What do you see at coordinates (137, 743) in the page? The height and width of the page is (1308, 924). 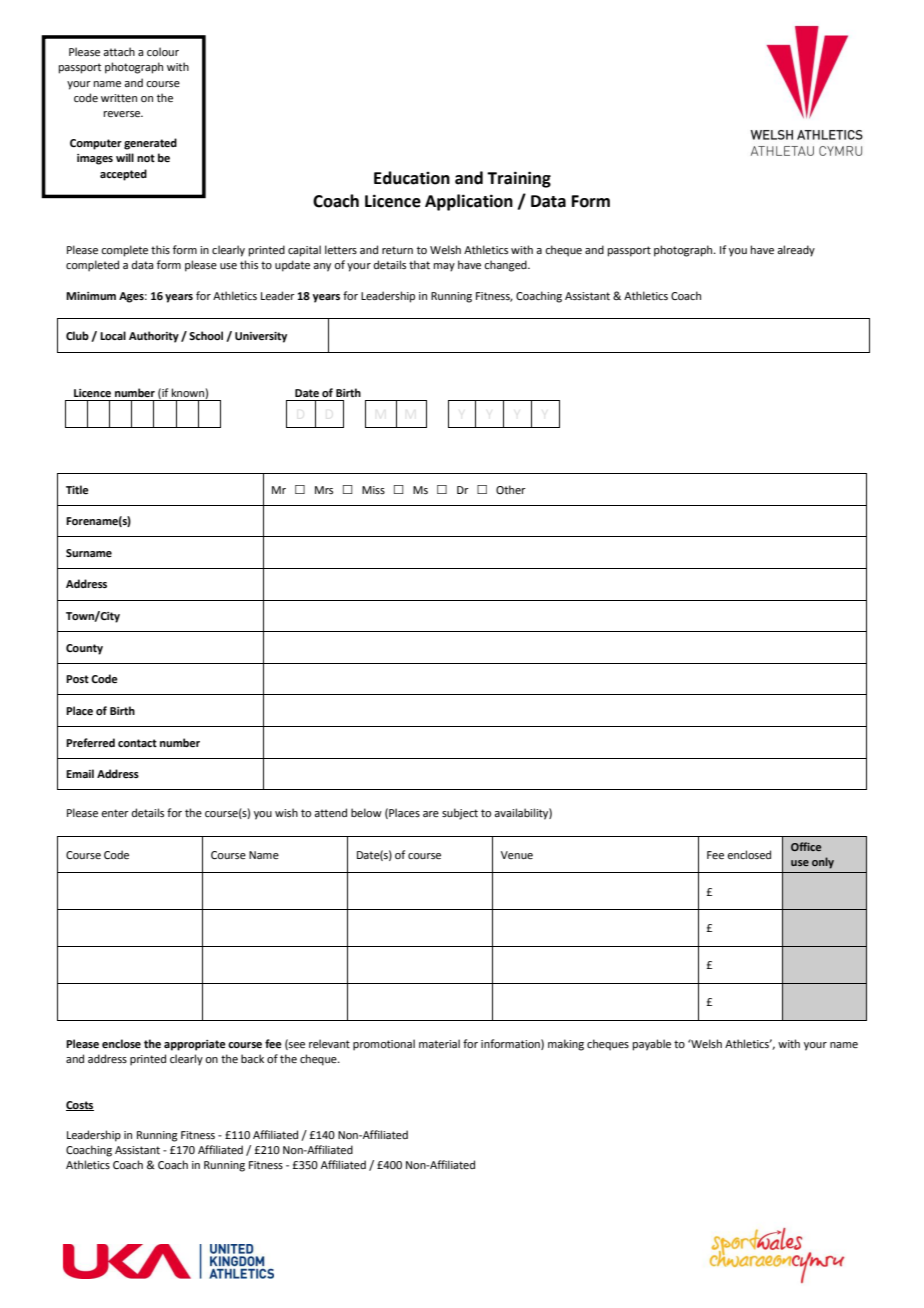 I see `contact` at bounding box center [137, 743].
